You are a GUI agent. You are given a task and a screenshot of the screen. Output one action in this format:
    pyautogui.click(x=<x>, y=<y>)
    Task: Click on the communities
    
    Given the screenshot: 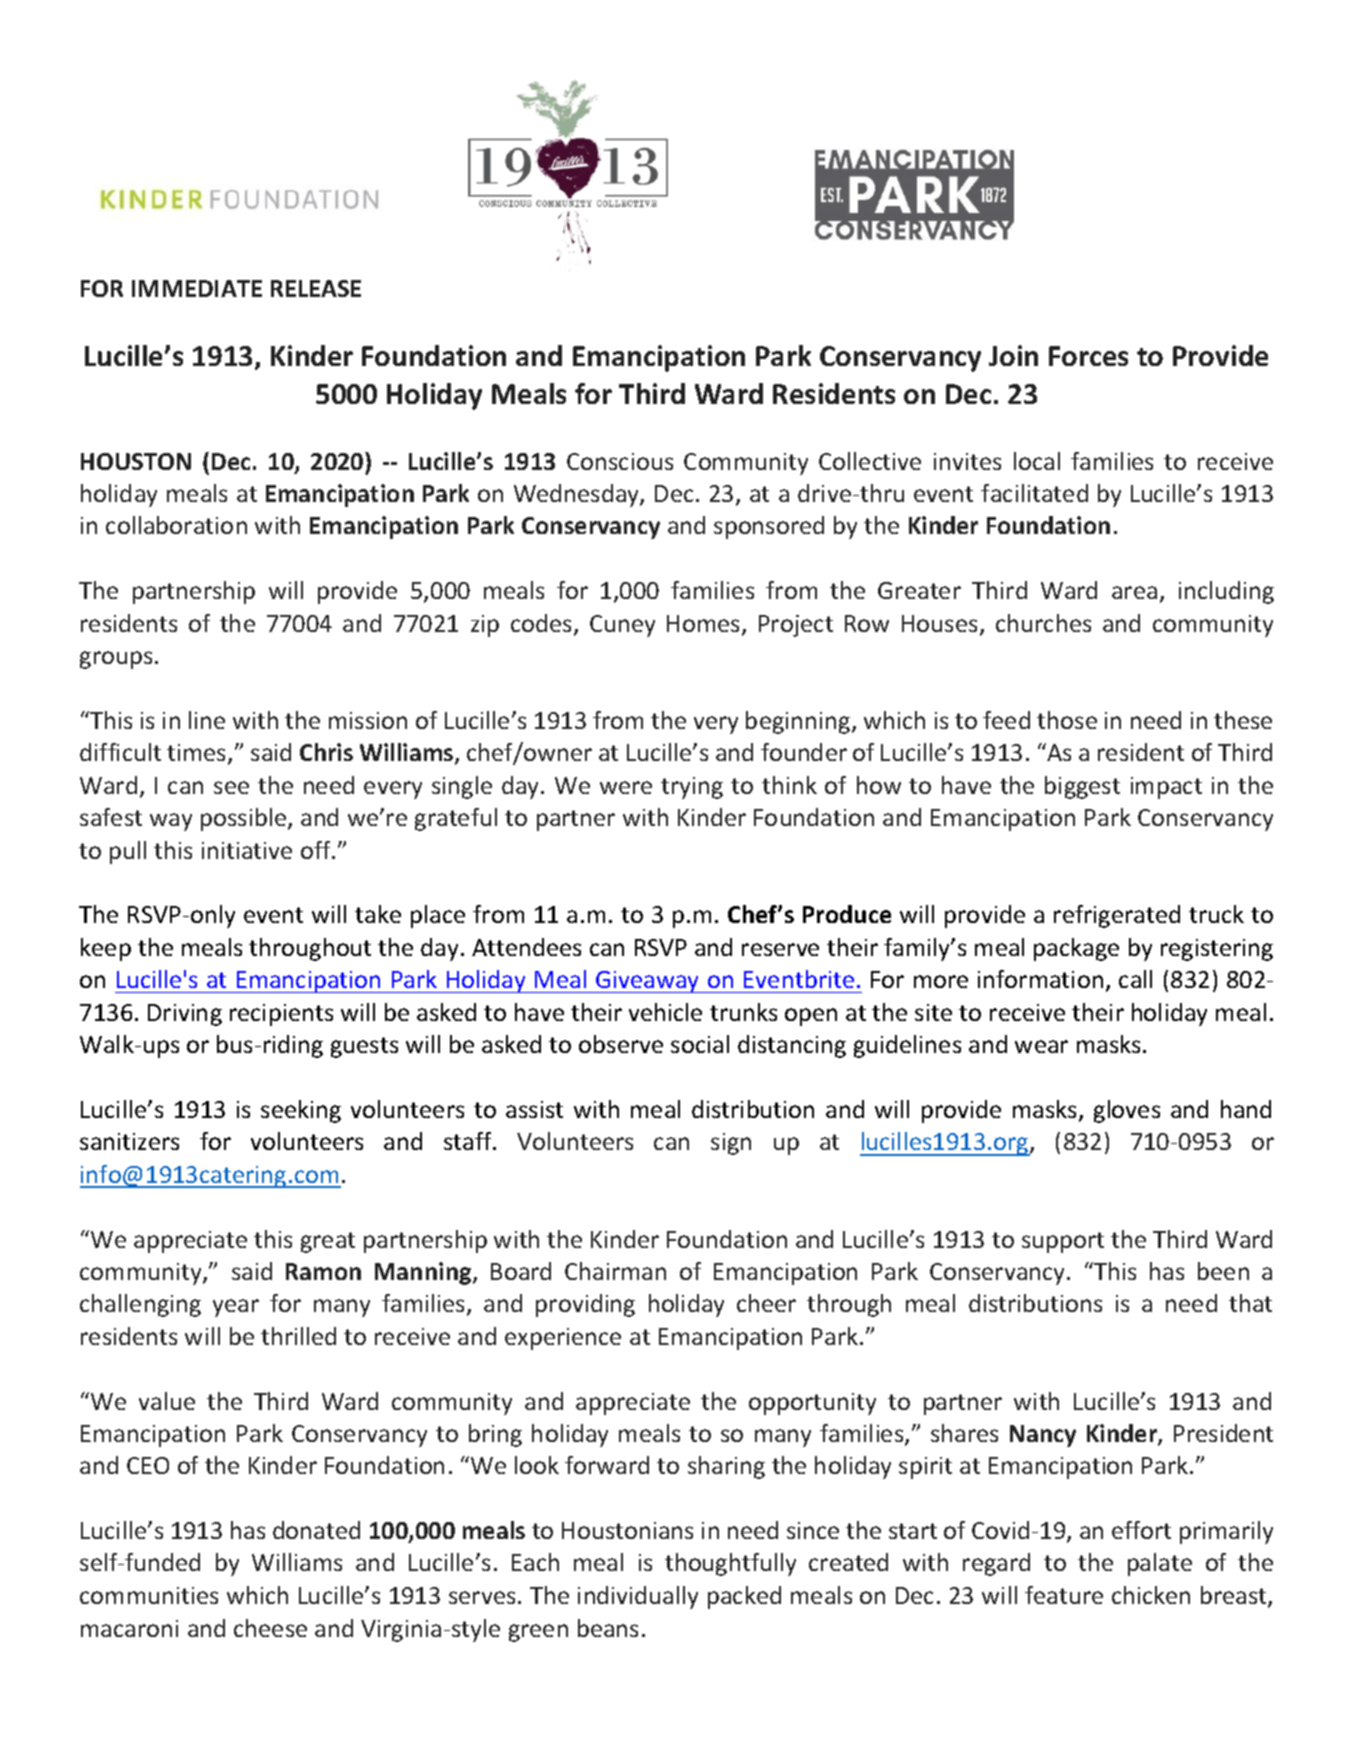 What is the action you would take?
    pyautogui.click(x=149, y=1595)
